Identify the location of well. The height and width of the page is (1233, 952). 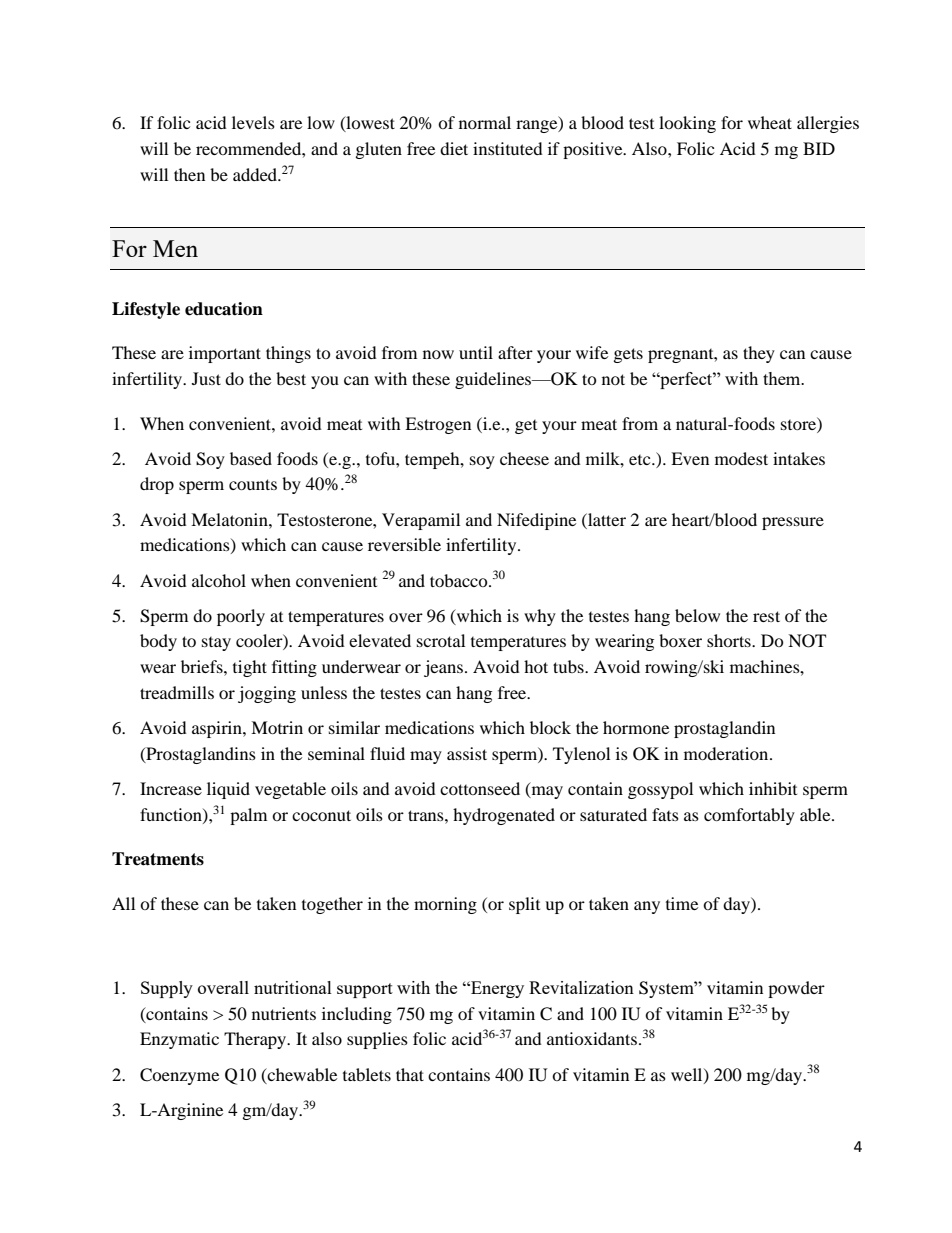
(688, 1075).
